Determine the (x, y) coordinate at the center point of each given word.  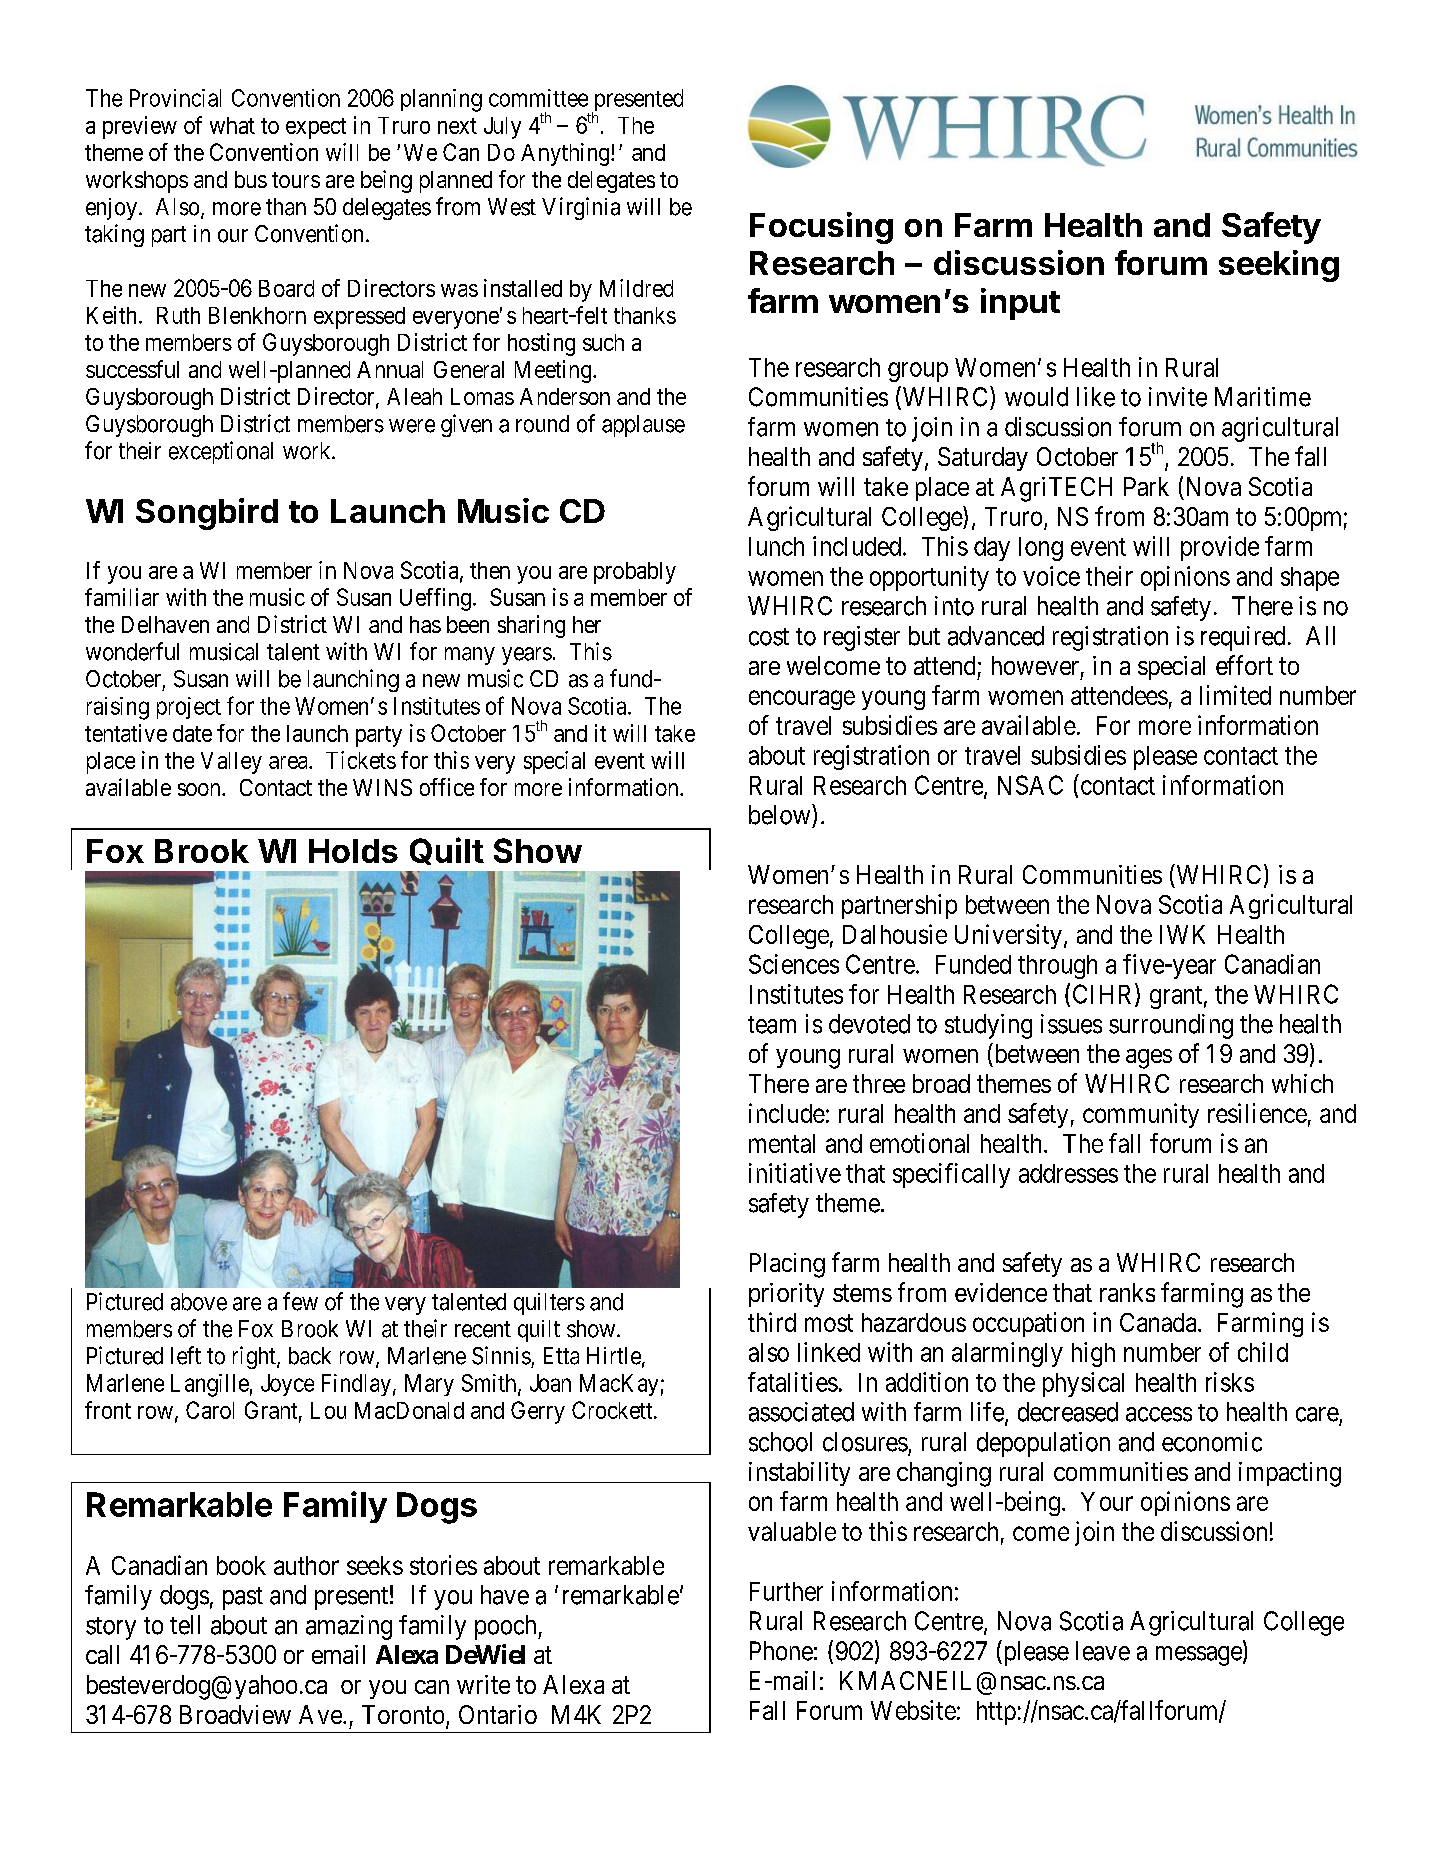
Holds (353, 851)
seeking (1279, 266)
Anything (566, 154)
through (1057, 967)
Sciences (794, 964)
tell (185, 1625)
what (232, 125)
